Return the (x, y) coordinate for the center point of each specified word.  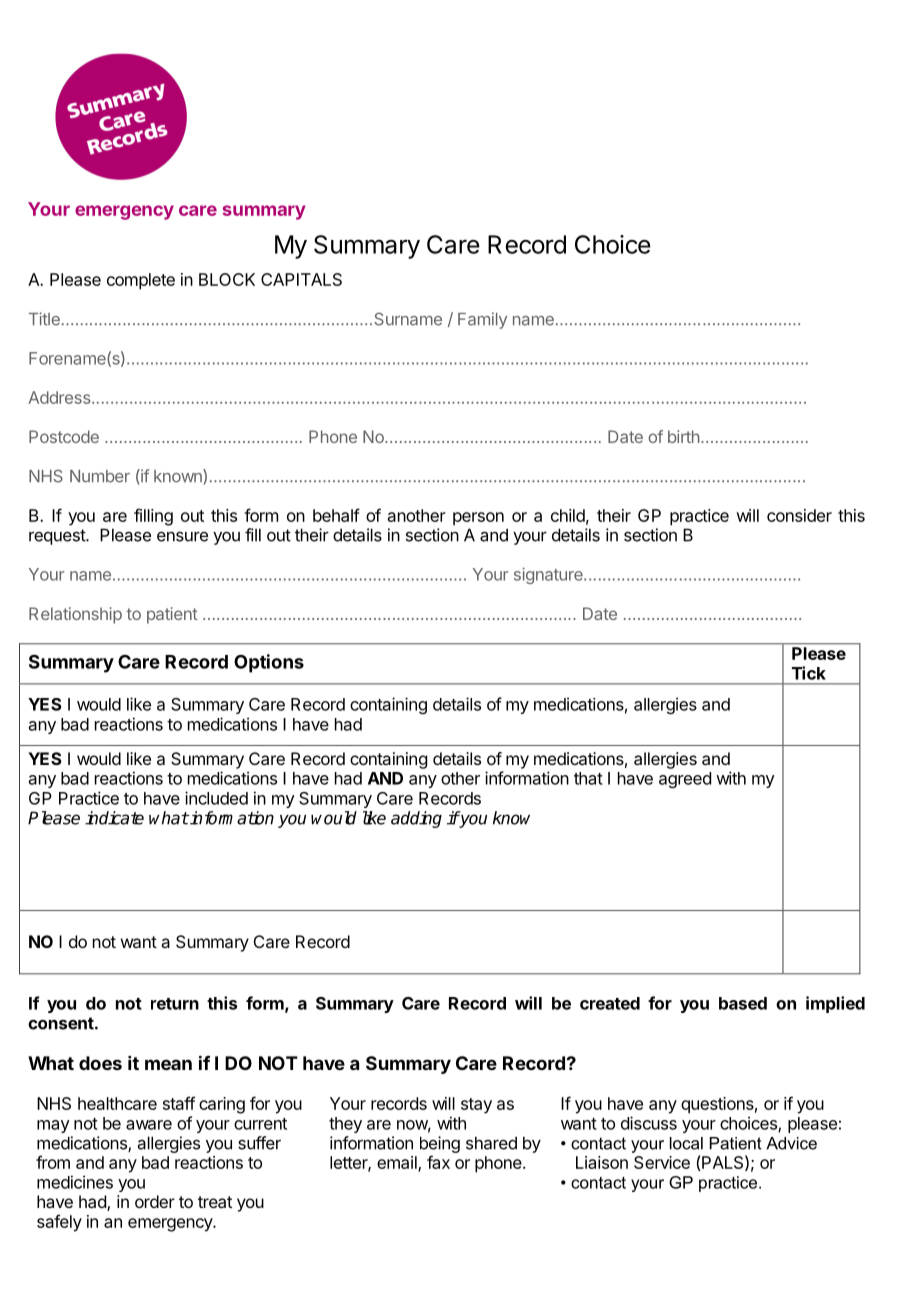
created (610, 1003)
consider (799, 515)
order (155, 1201)
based (743, 1003)
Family (482, 320)
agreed (685, 780)
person (478, 519)
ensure (182, 536)
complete (141, 281)
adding (416, 819)
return (175, 1004)
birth (683, 436)
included (216, 798)
